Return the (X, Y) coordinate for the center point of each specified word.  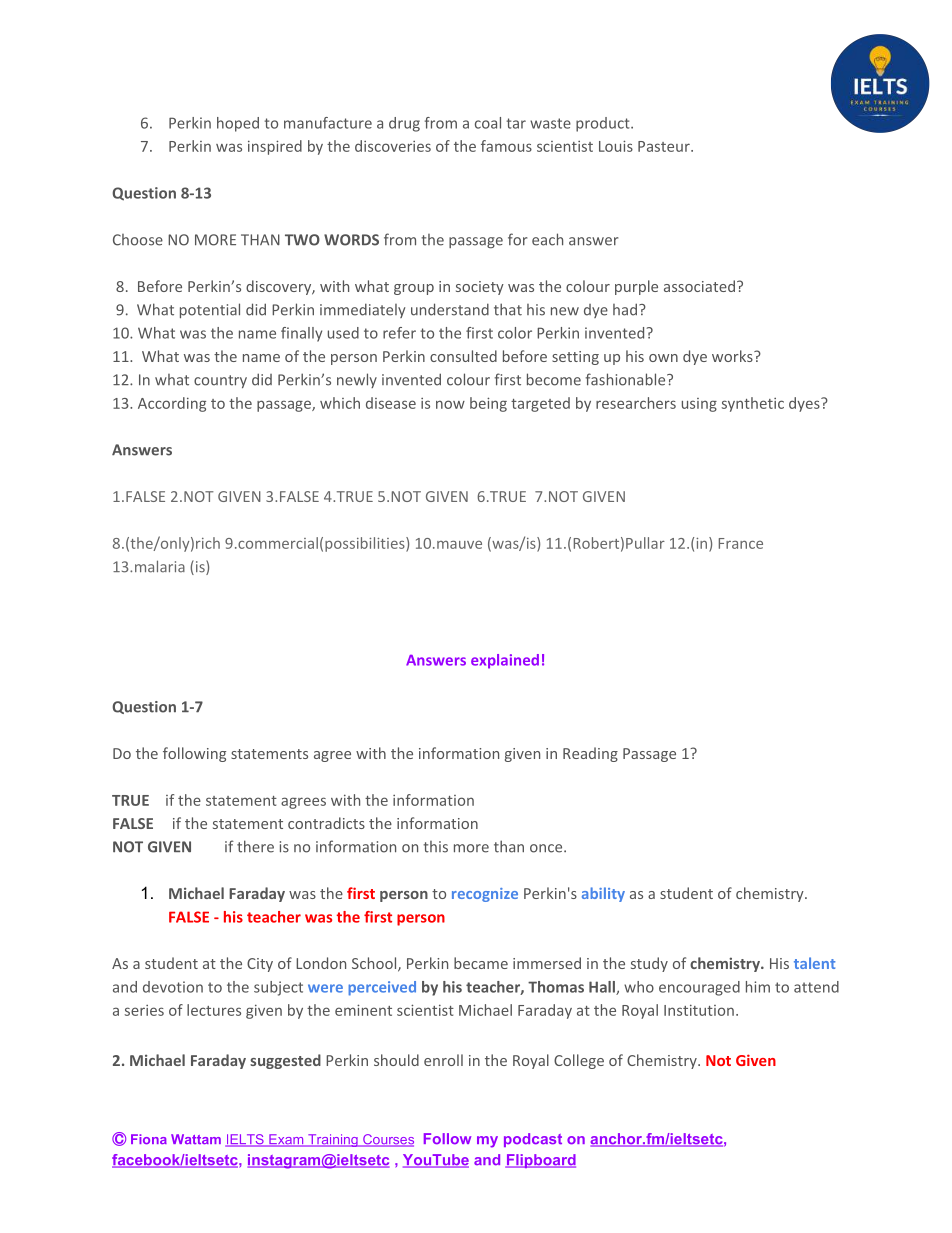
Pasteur (665, 146)
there (255, 846)
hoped (238, 124)
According (172, 404)
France (741, 543)
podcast (533, 1140)
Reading (590, 754)
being (488, 404)
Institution (699, 1010)
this (435, 847)
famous (506, 146)
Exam (286, 1140)
